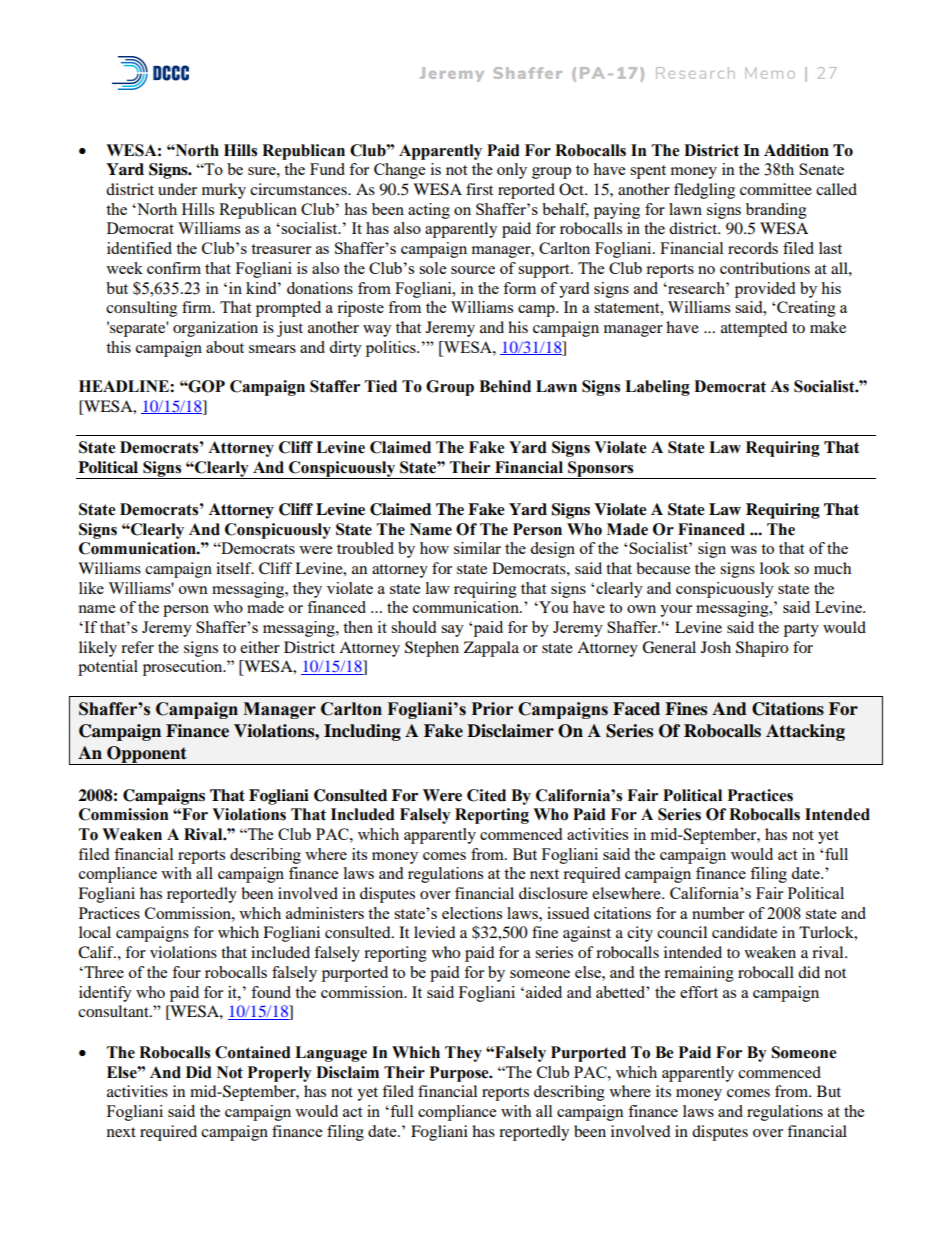 The width and height of the page is (952, 1233). What do you see at coordinates (473, 270) in the page?
I see `source` at bounding box center [473, 270].
